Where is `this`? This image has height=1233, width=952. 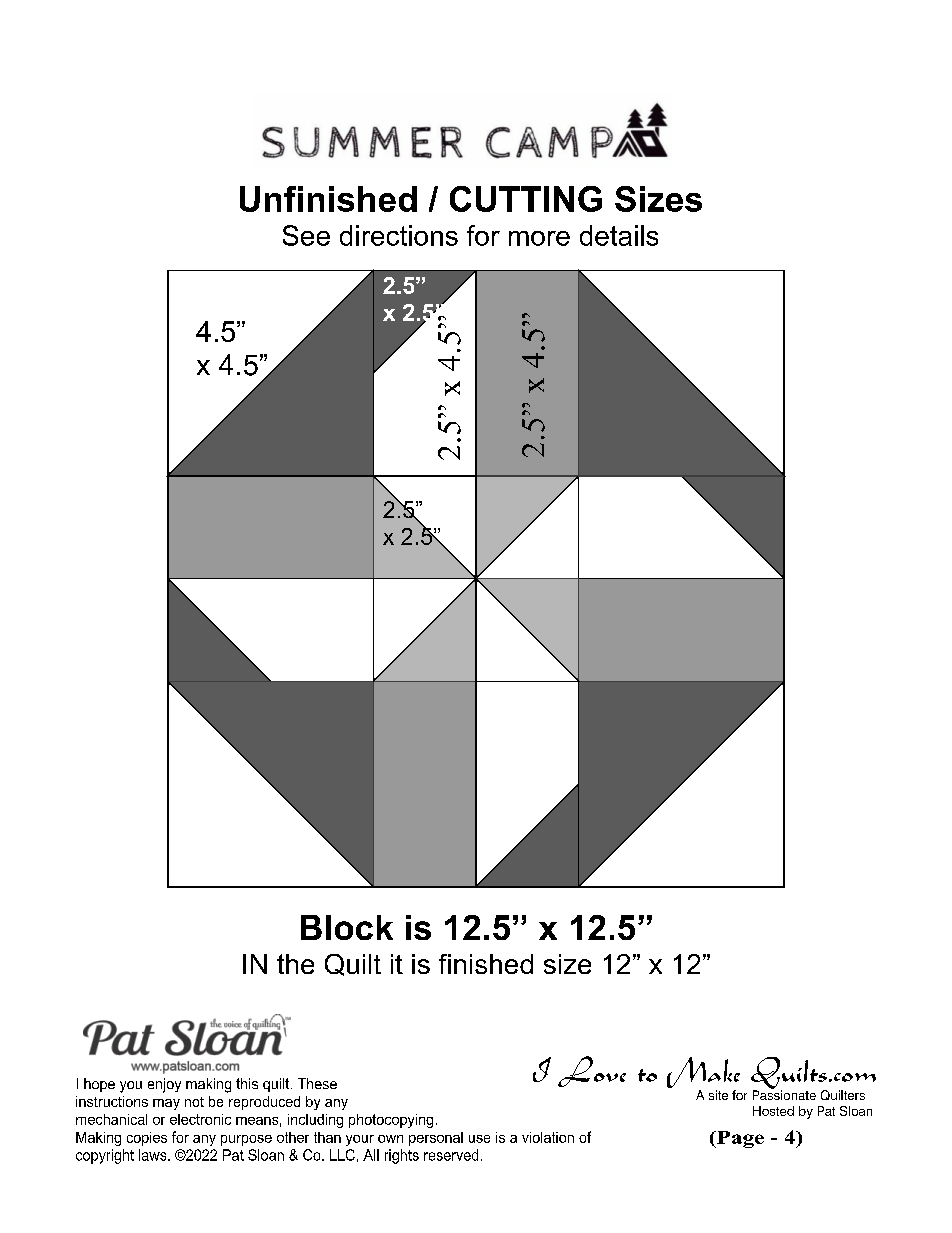 this is located at coordinates (247, 1083).
